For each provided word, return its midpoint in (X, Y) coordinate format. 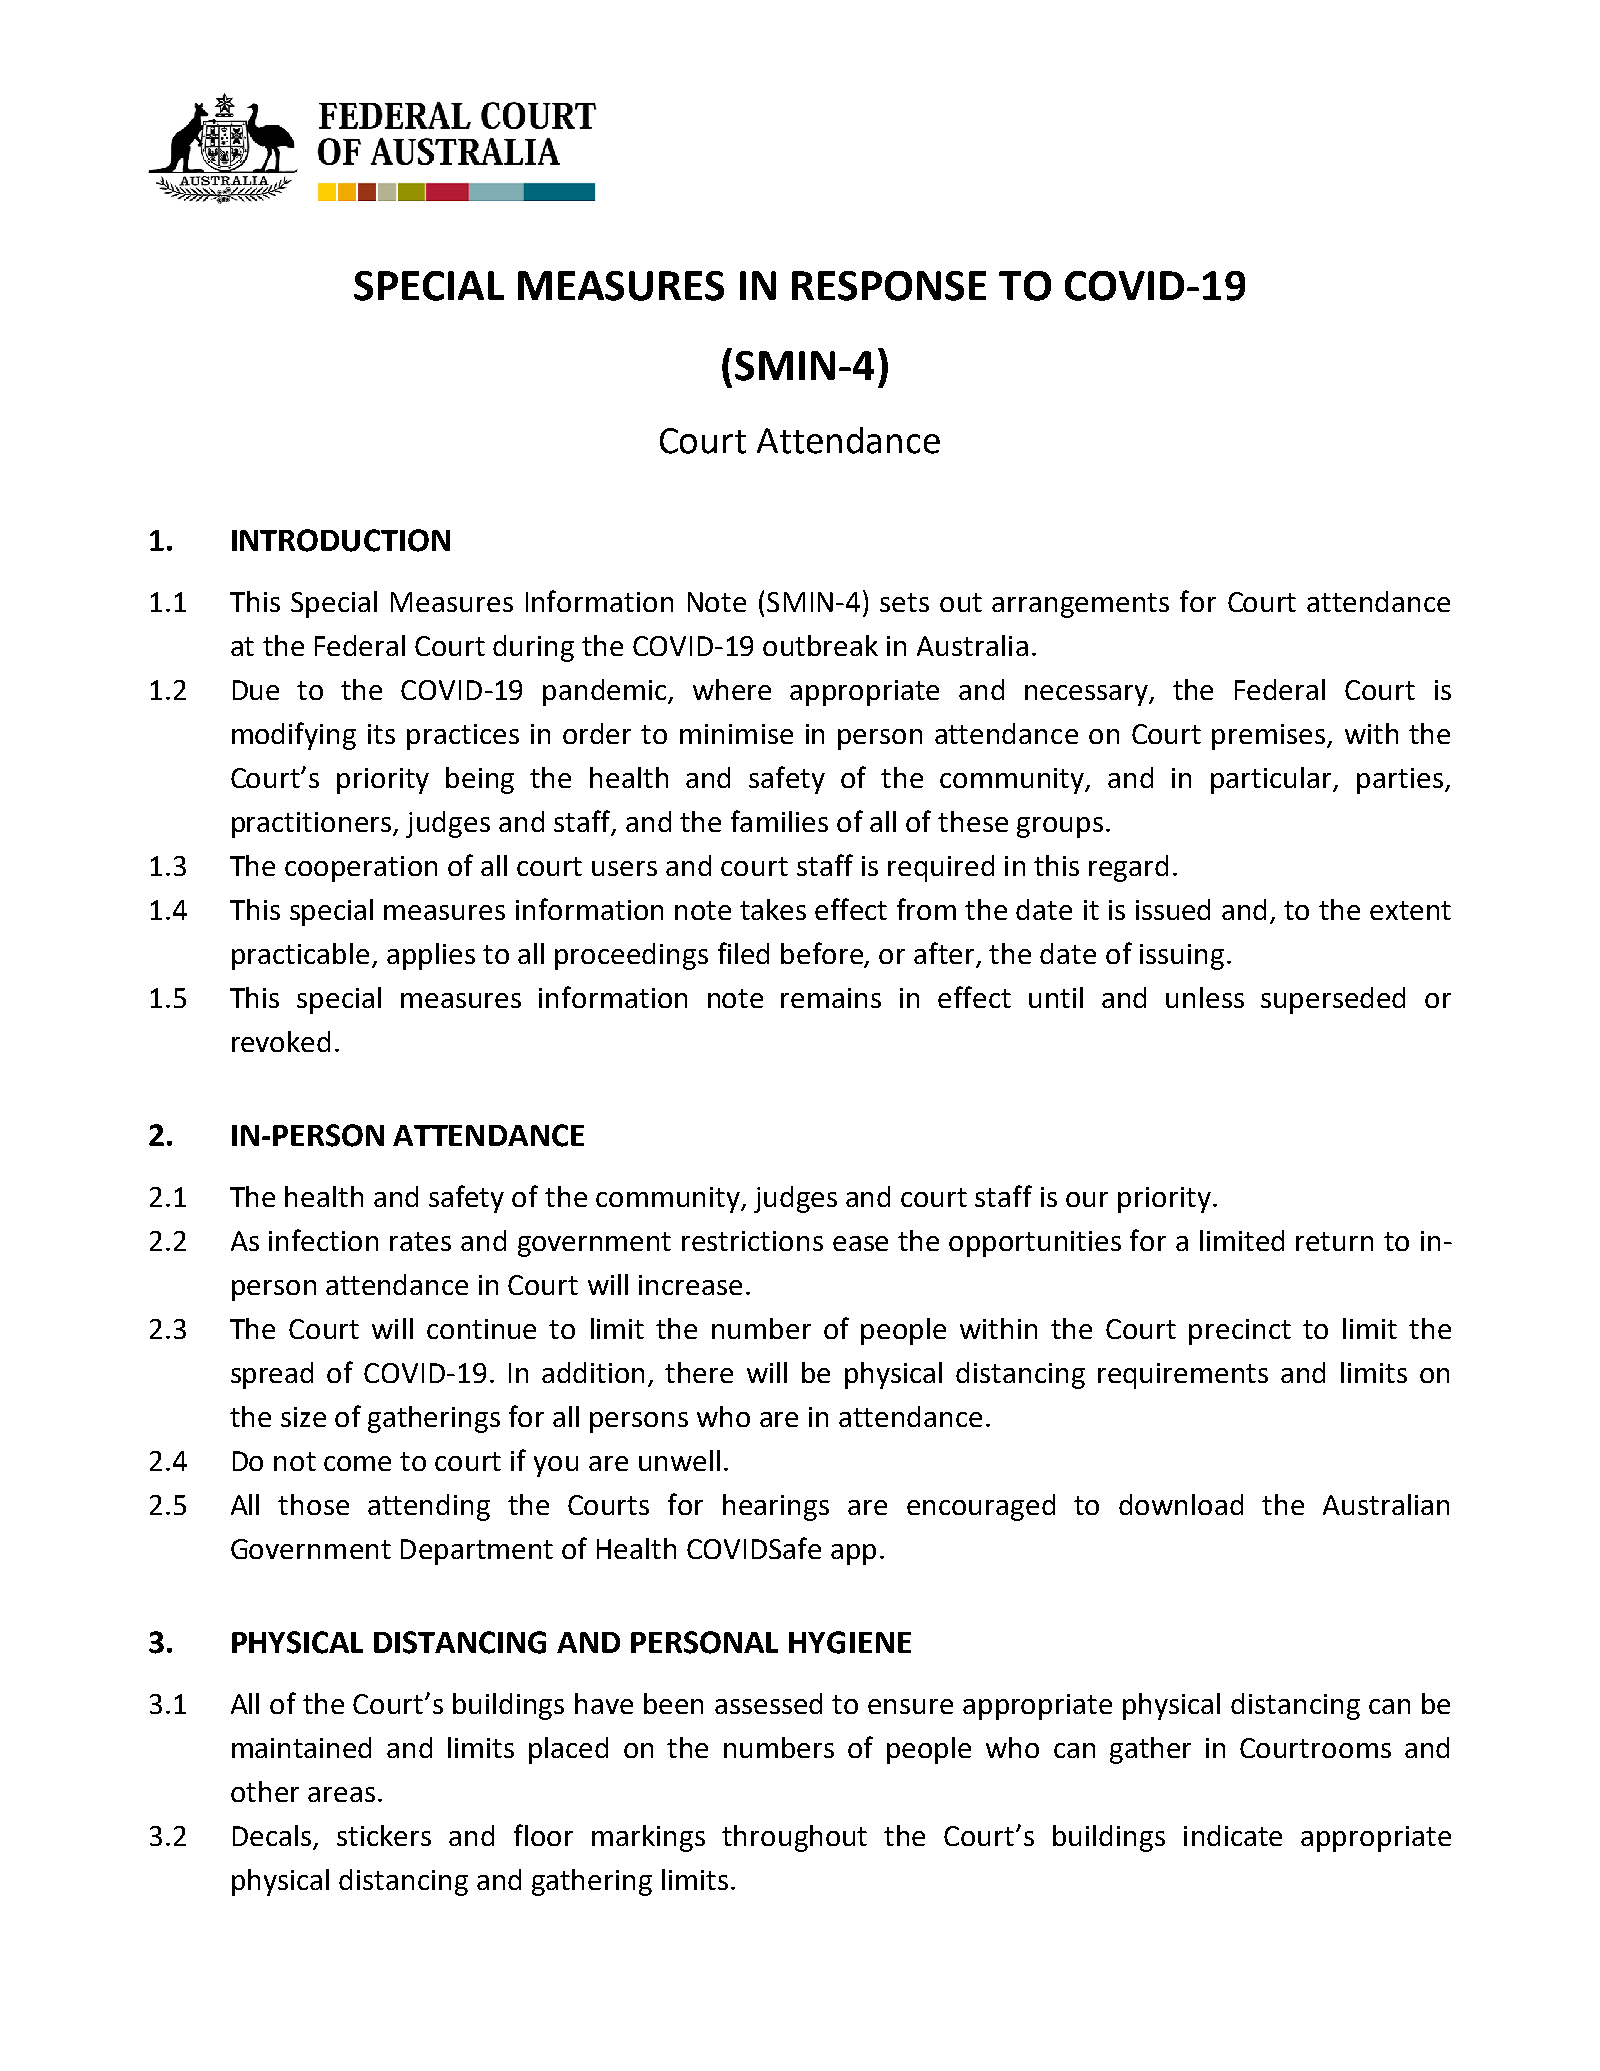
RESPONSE (889, 286)
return (1334, 1241)
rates (420, 1241)
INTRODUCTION (341, 540)
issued (1173, 909)
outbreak (820, 645)
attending (429, 1507)
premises (1270, 737)
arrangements (1080, 605)
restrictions (752, 1241)
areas (341, 1794)
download (1181, 1504)
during (533, 648)
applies (431, 956)
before (823, 954)
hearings (776, 1507)
